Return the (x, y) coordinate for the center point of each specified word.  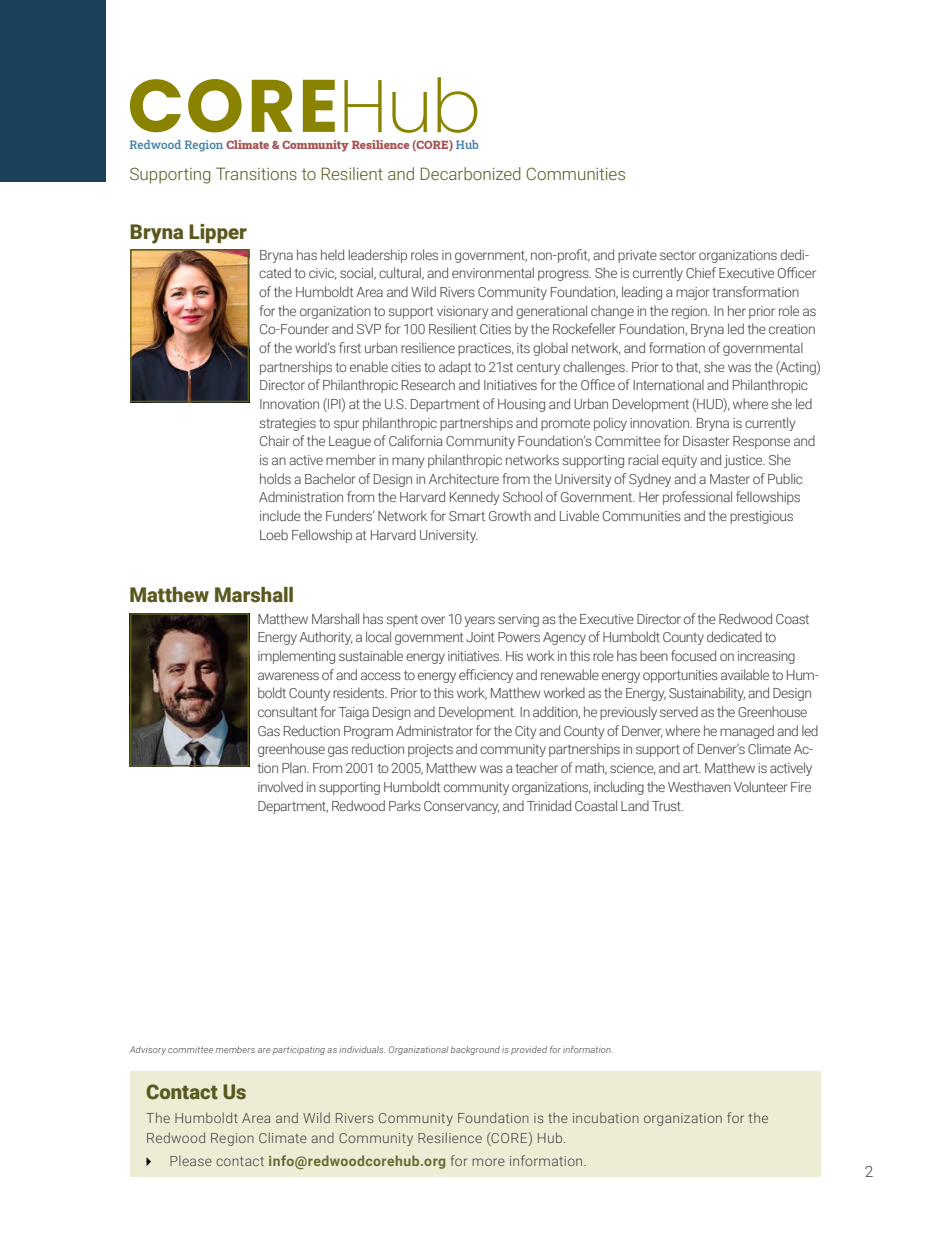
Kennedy (474, 498)
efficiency (486, 676)
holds (275, 478)
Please (191, 1161)
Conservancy (462, 807)
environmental (493, 272)
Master (730, 479)
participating (299, 1050)
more (488, 1162)
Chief (701, 272)
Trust (667, 806)
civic (323, 274)
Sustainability (707, 694)
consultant (287, 711)
